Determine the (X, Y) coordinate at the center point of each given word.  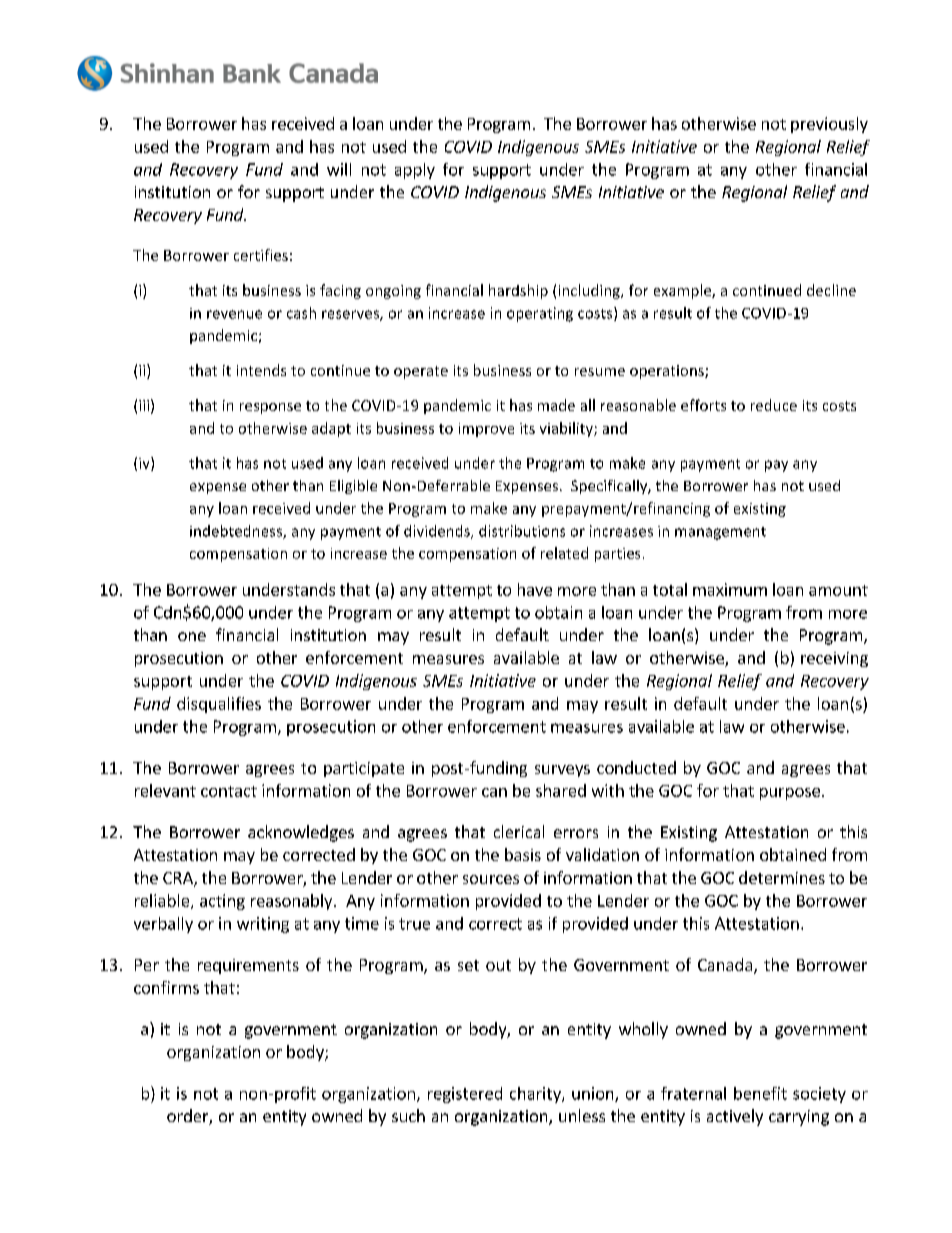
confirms (166, 987)
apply (415, 171)
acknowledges (301, 833)
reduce (774, 405)
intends (261, 370)
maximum (730, 589)
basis (523, 854)
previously (829, 125)
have (535, 589)
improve (486, 430)
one (192, 636)
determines (782, 877)
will (339, 169)
